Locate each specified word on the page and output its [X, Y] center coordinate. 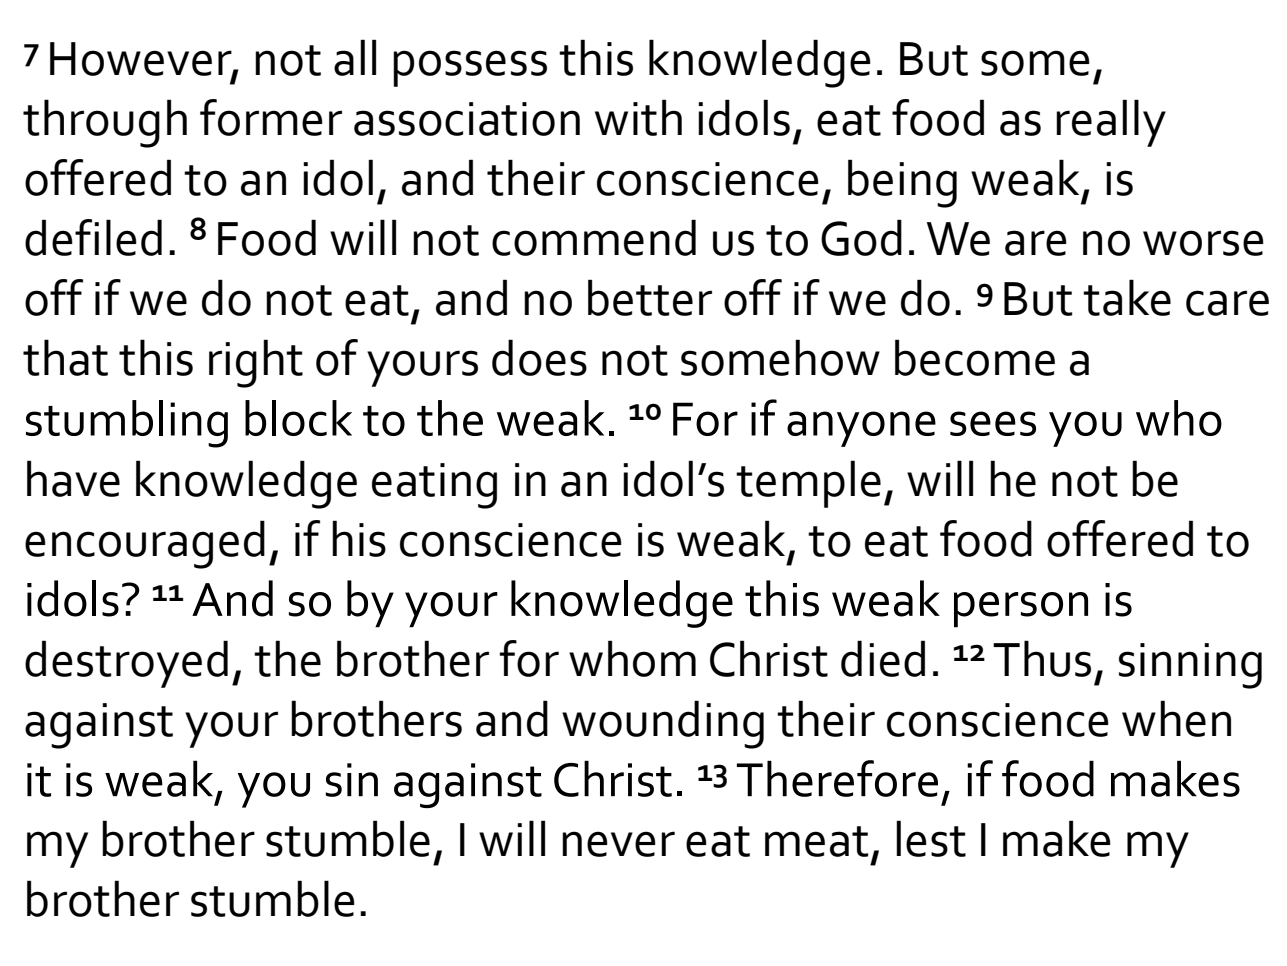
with [638, 117]
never [618, 844]
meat [817, 841]
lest [931, 838]
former [271, 117]
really [1111, 123]
